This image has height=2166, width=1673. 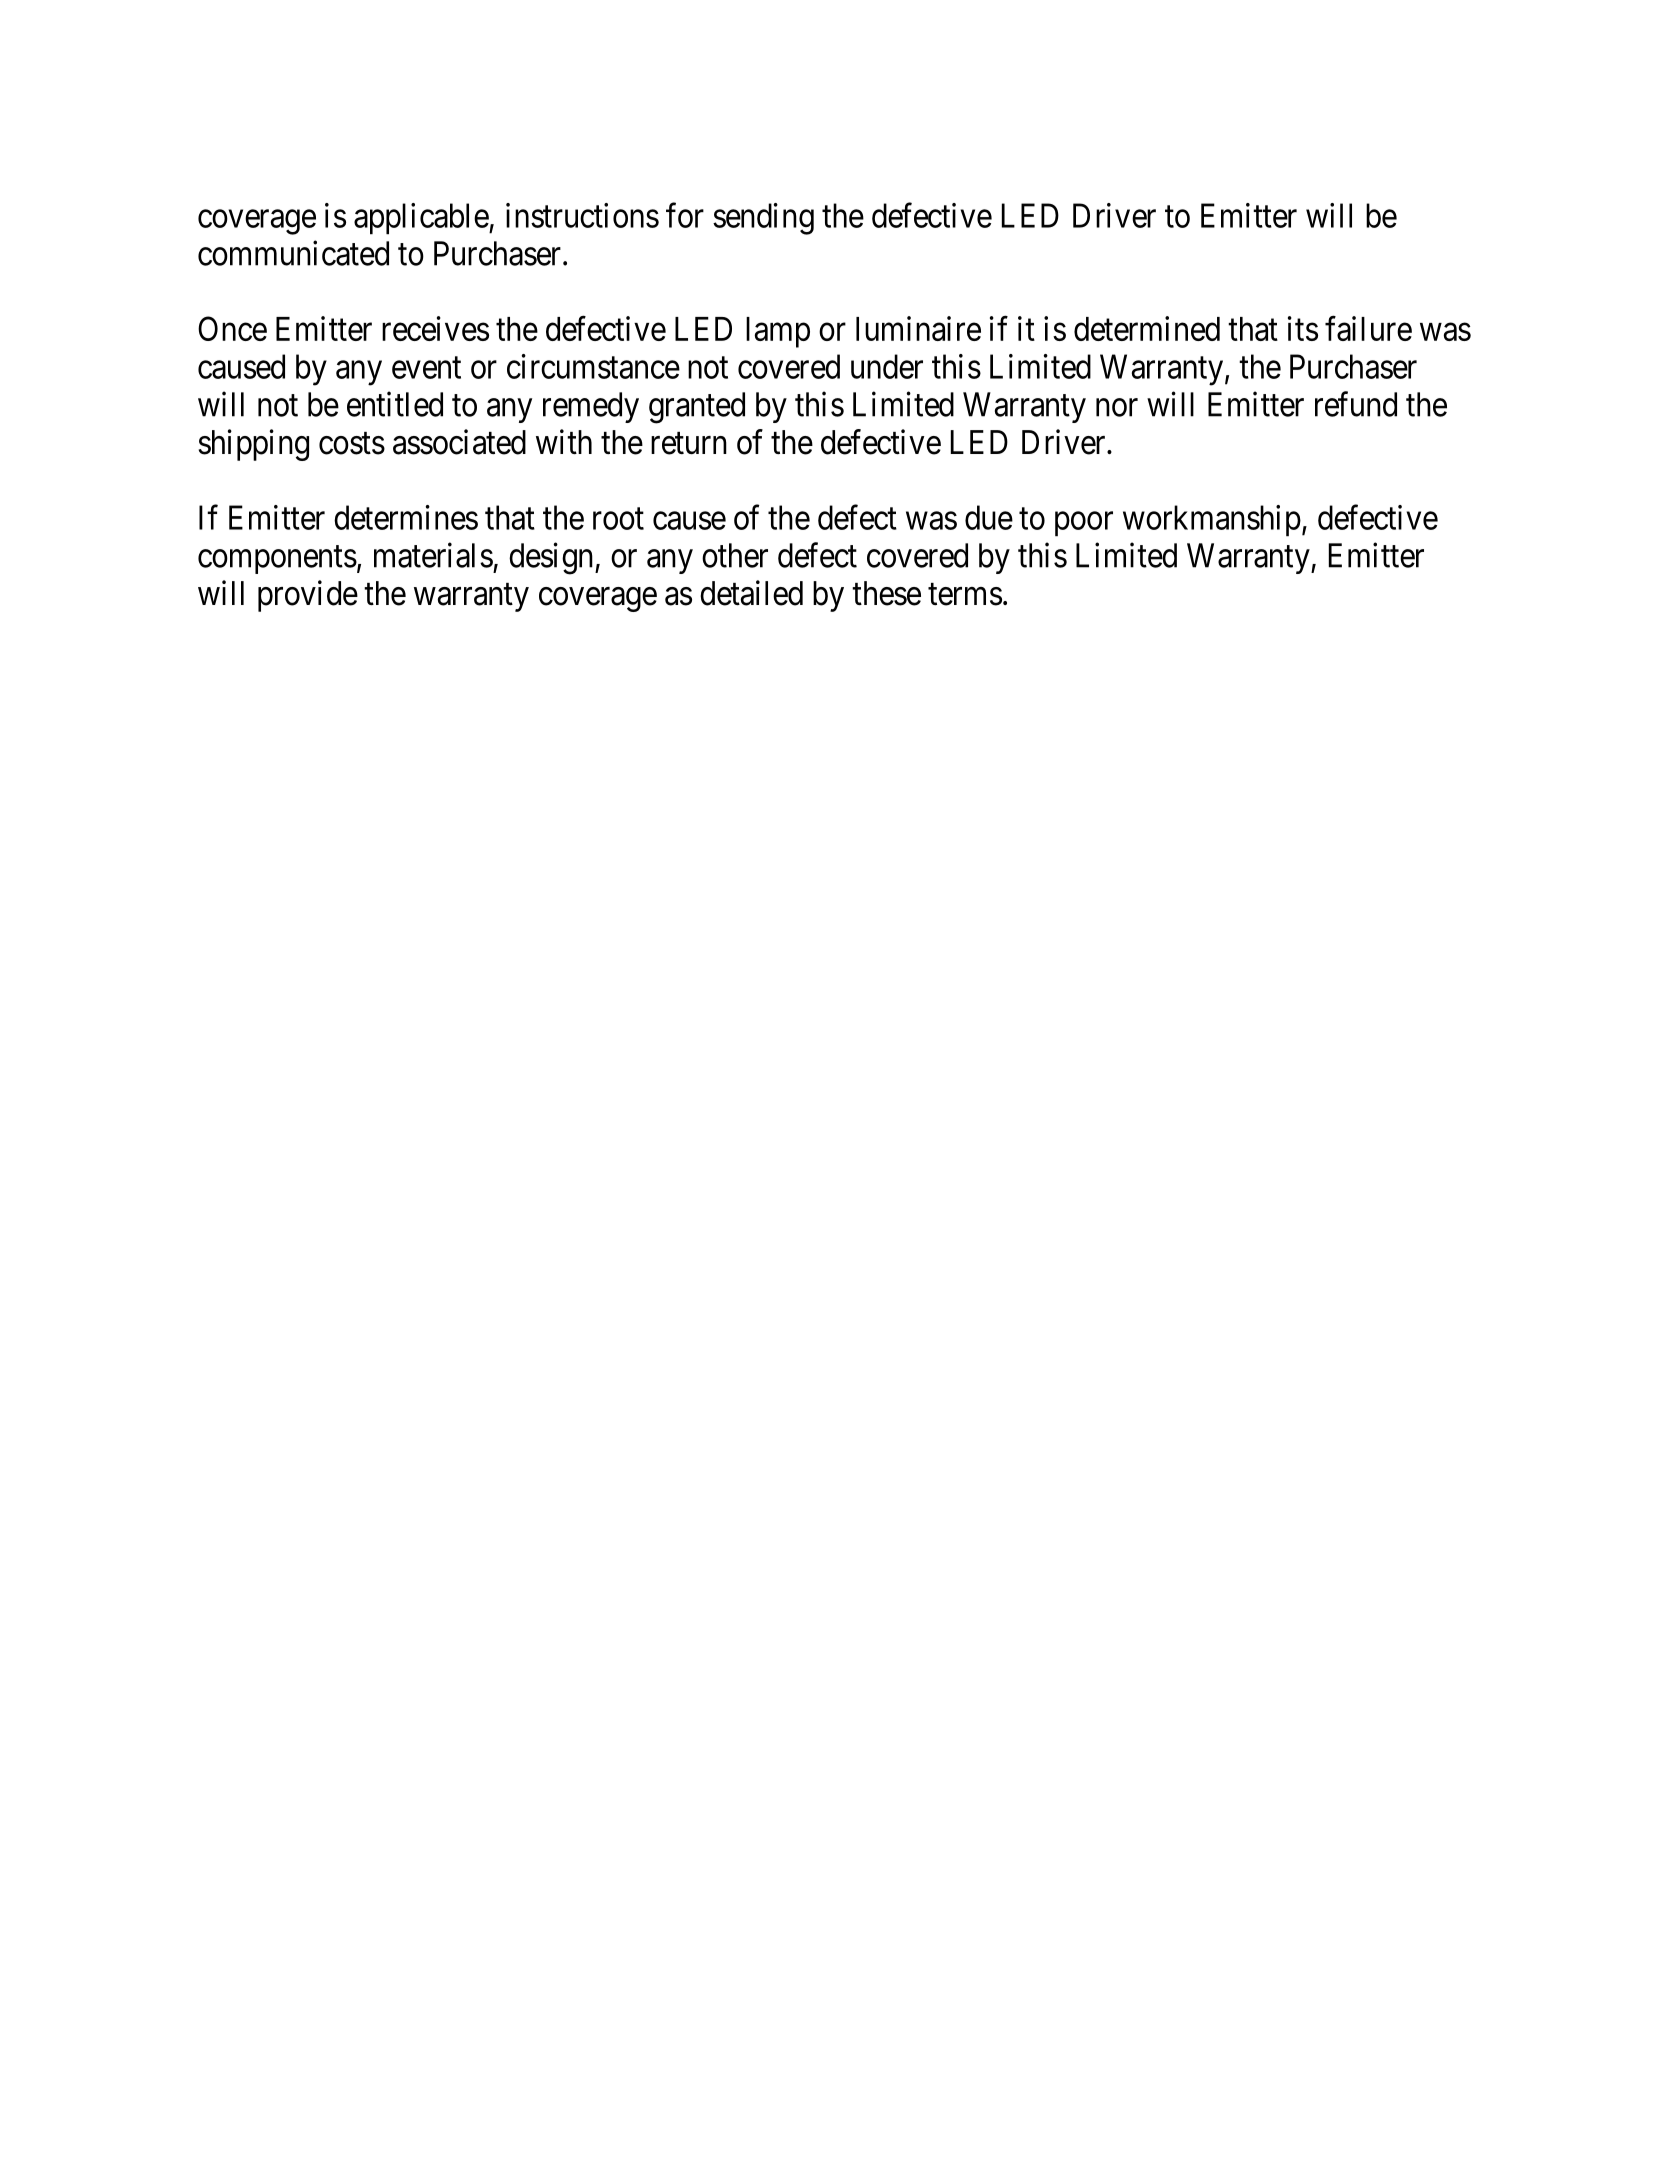 What do you see at coordinates (395, 404) in the image?
I see `entitled` at bounding box center [395, 404].
